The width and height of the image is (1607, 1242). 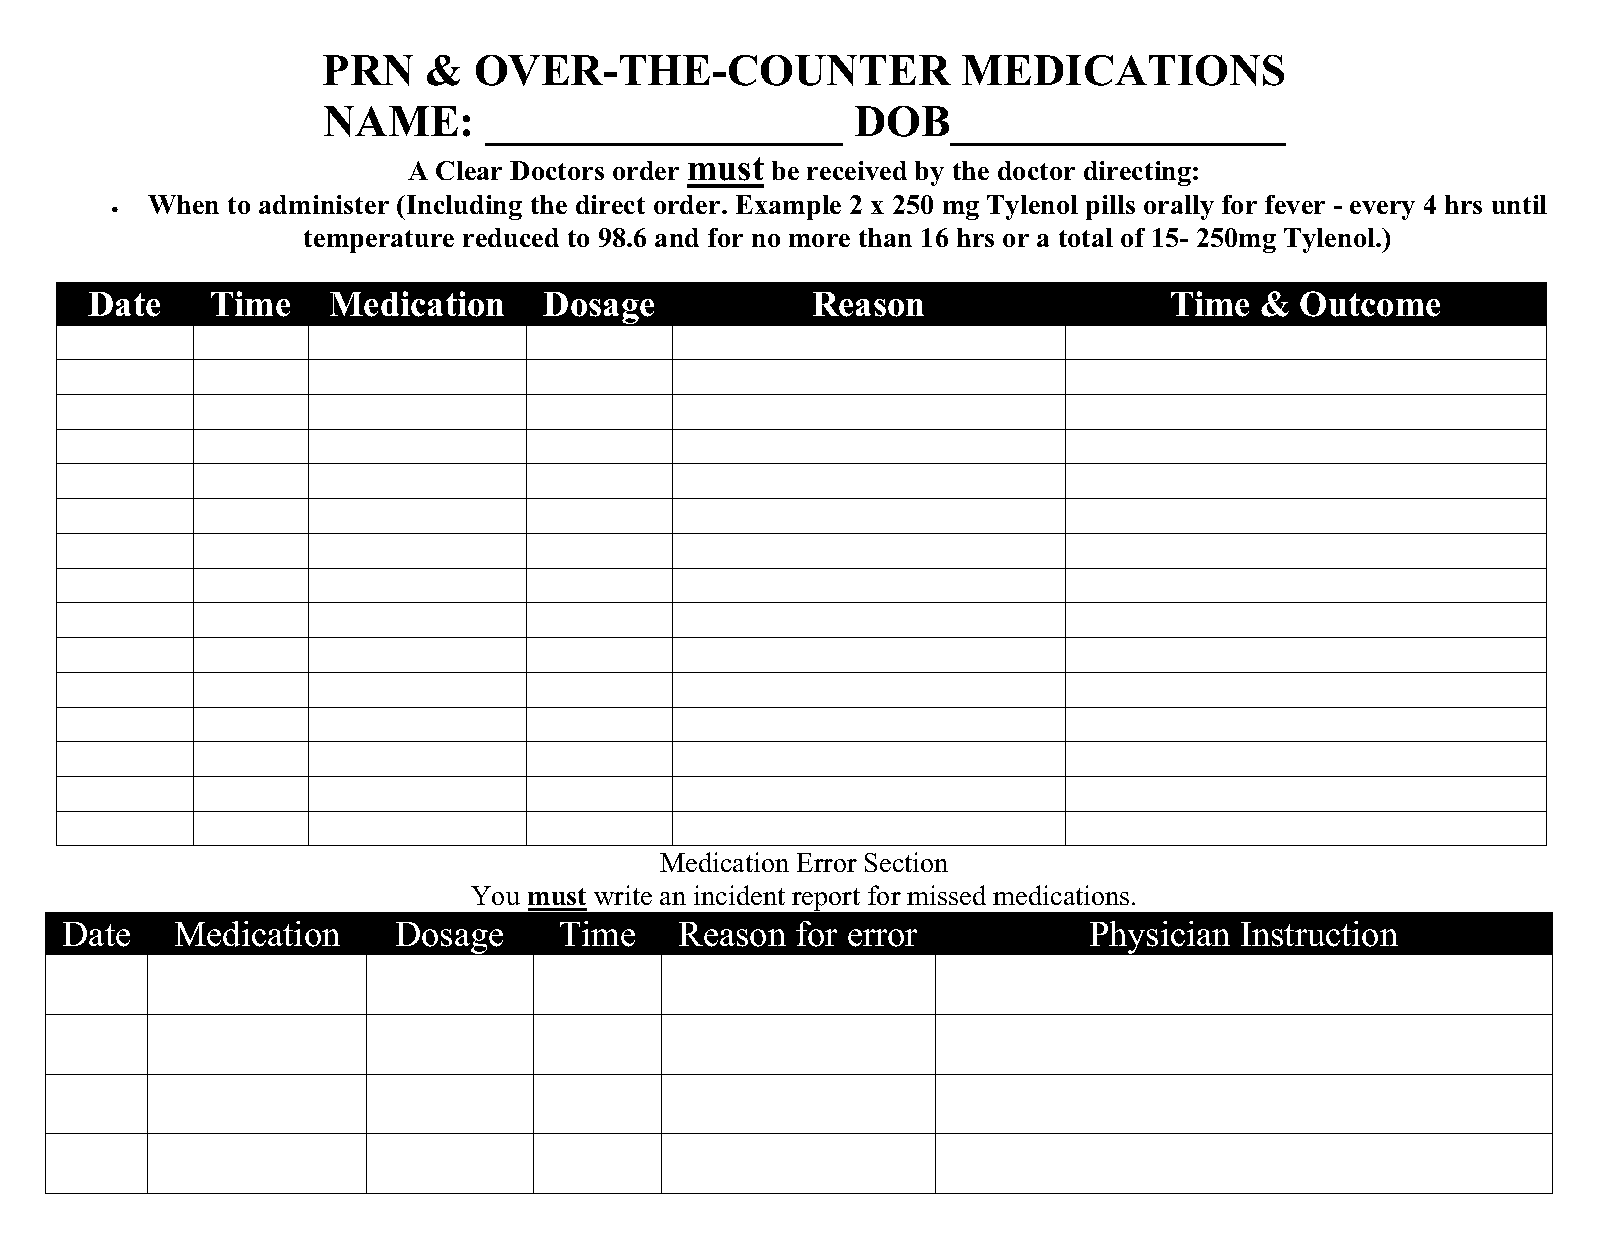 What do you see at coordinates (1370, 304) in the image?
I see `Outcome` at bounding box center [1370, 304].
